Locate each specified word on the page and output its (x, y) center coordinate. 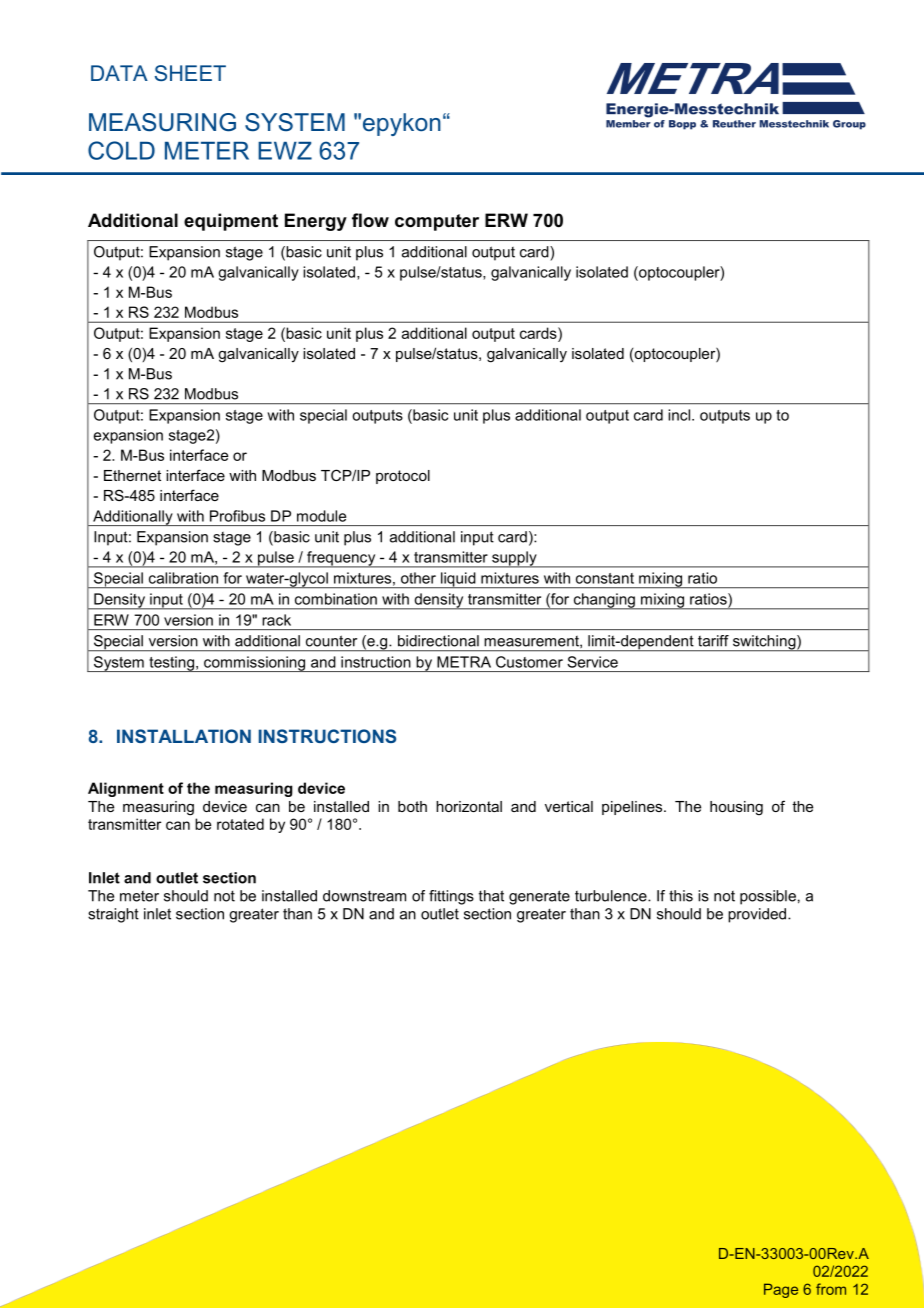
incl (680, 415)
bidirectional (438, 641)
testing (171, 664)
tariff (713, 641)
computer (437, 222)
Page (781, 1290)
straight (113, 915)
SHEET (190, 73)
